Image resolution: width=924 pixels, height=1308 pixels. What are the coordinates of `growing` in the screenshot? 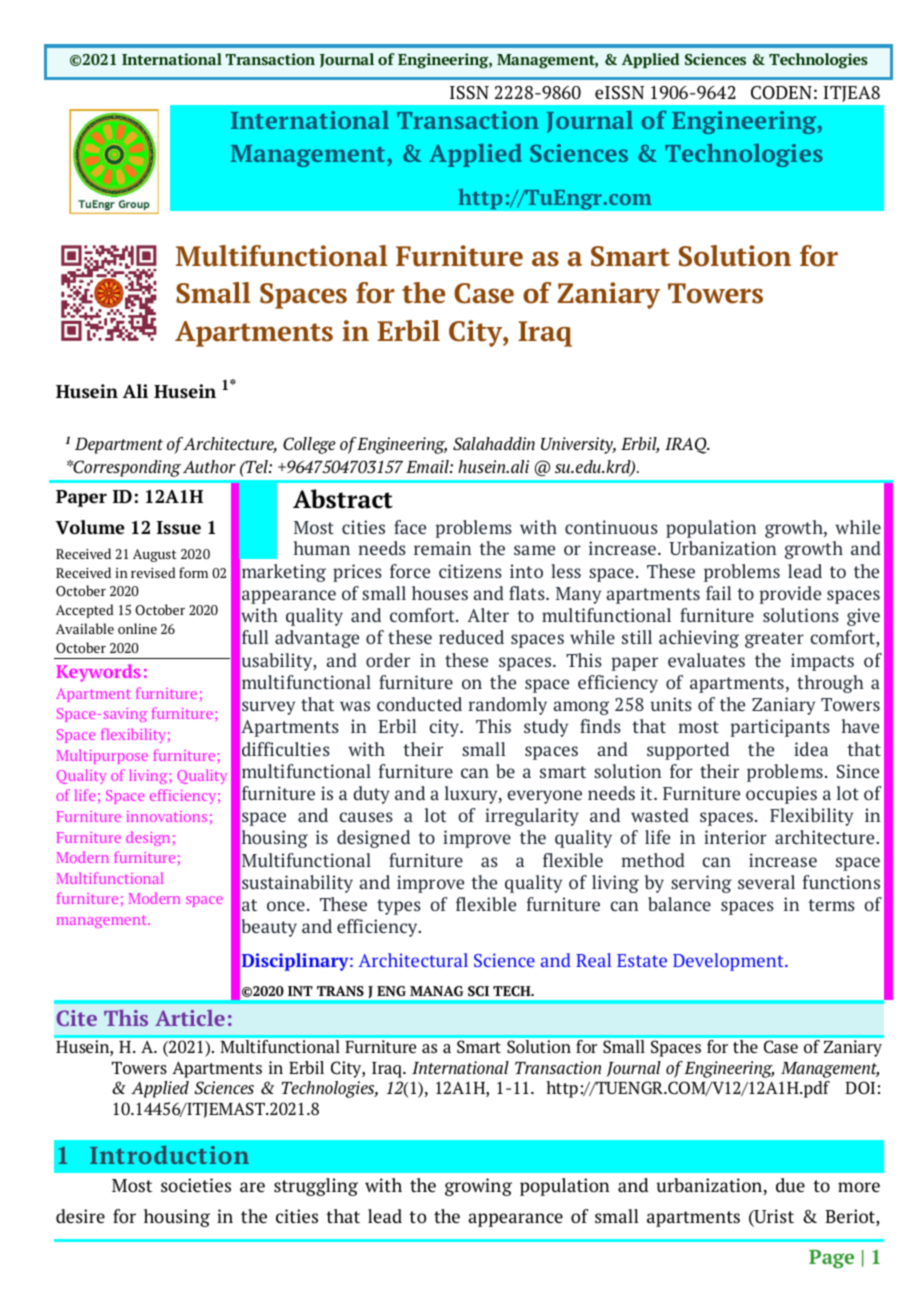 It's located at (478, 1187).
